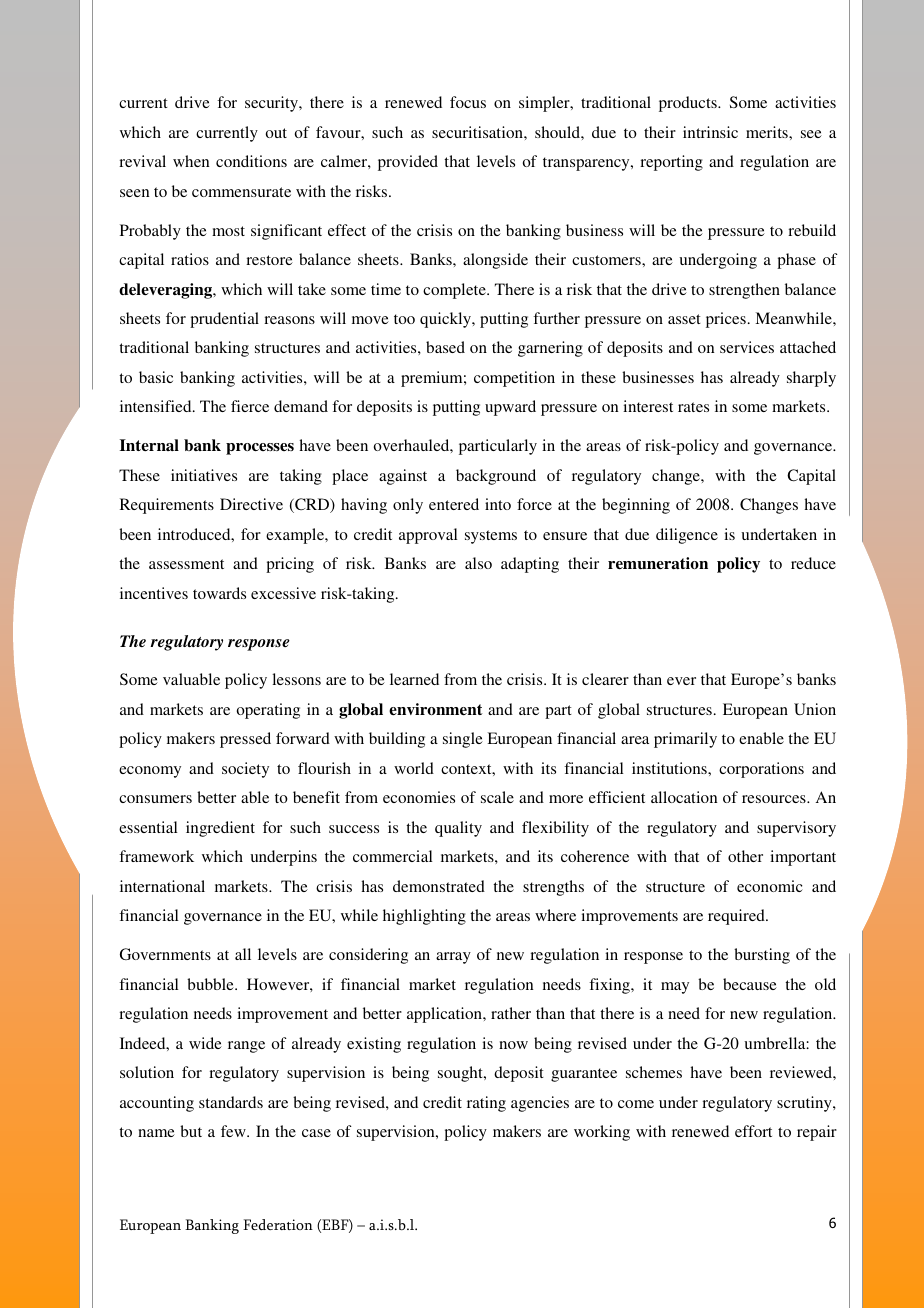 Image resolution: width=924 pixels, height=1308 pixels. I want to click on when, so click(191, 161).
